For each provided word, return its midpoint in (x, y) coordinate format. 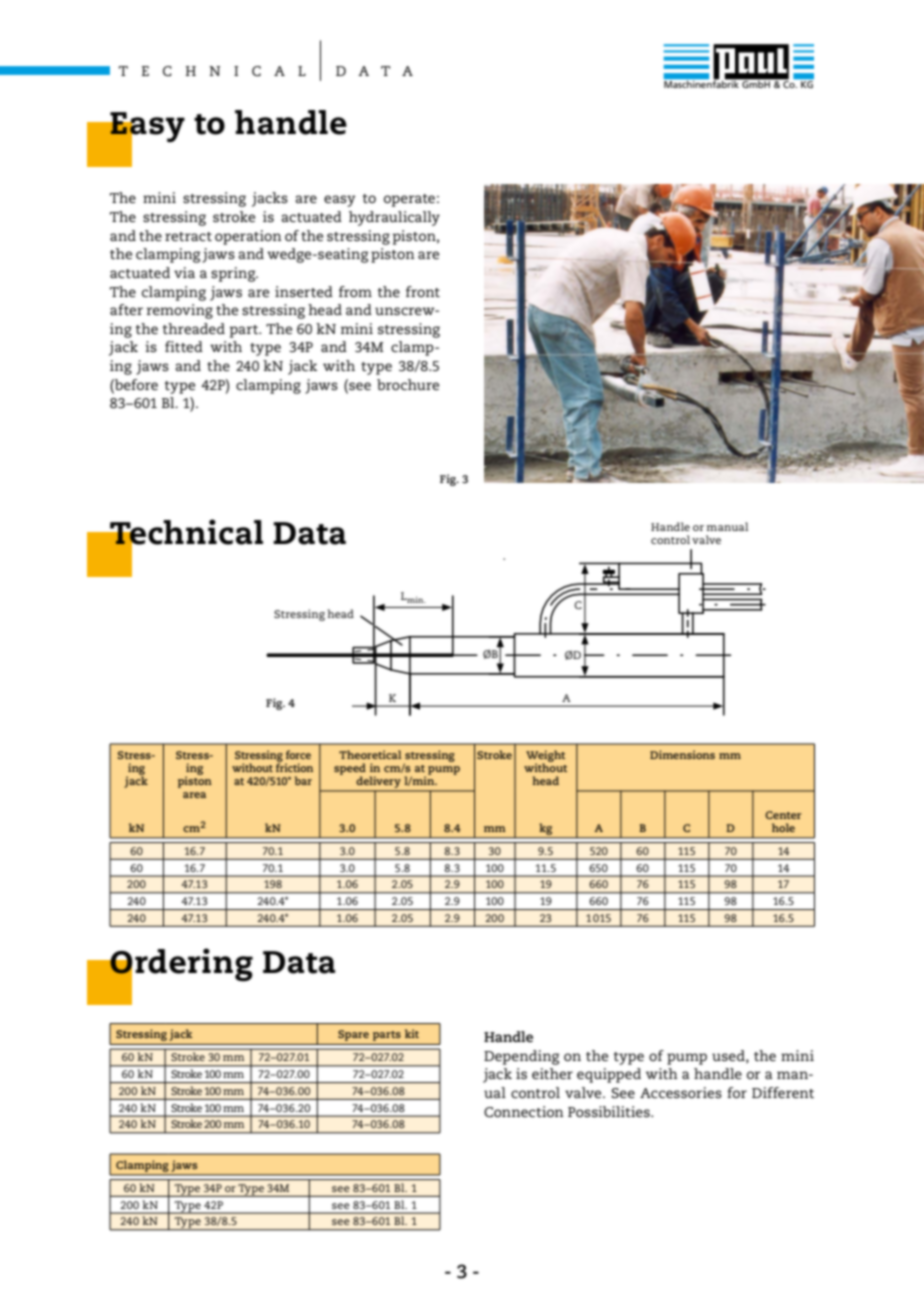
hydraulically (394, 218)
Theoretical (370, 754)
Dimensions (682, 754)
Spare (353, 1035)
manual (727, 526)
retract (188, 236)
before (135, 384)
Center (783, 815)
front (423, 291)
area (194, 795)
